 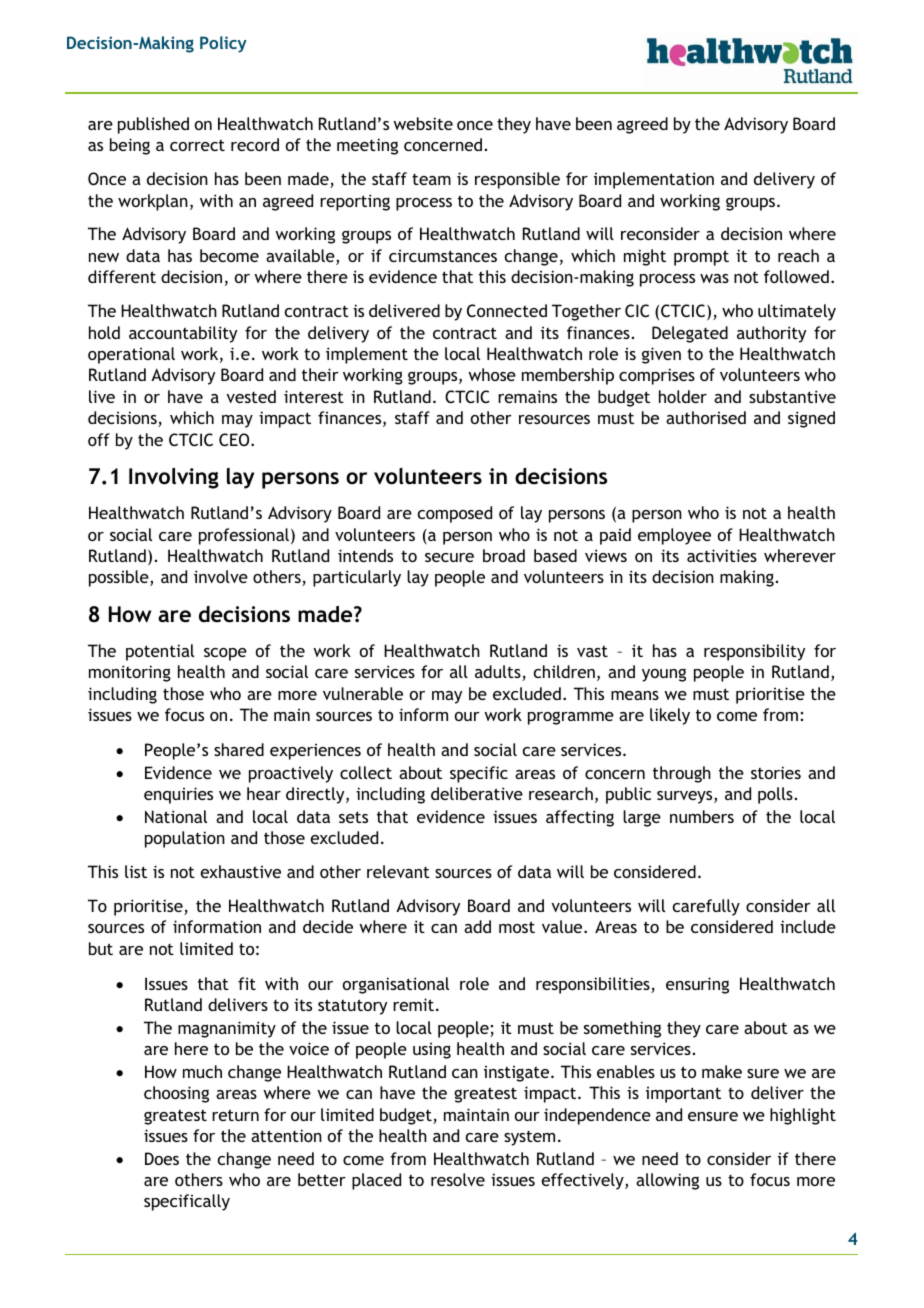 What do you see at coordinates (670, 716) in the page?
I see `likely` at bounding box center [670, 716].
